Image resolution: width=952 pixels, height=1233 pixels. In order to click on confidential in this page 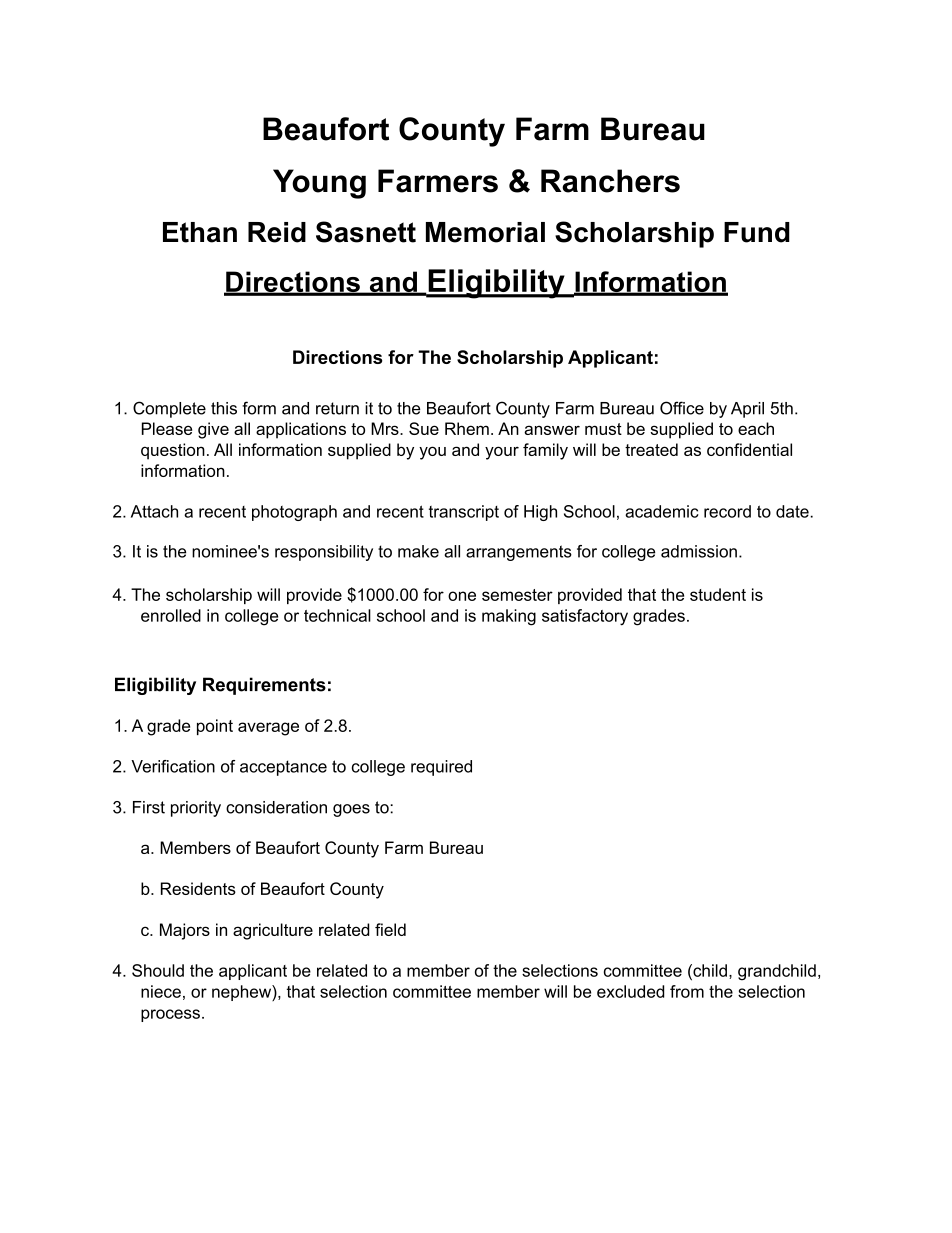, I will do `click(749, 449)`.
